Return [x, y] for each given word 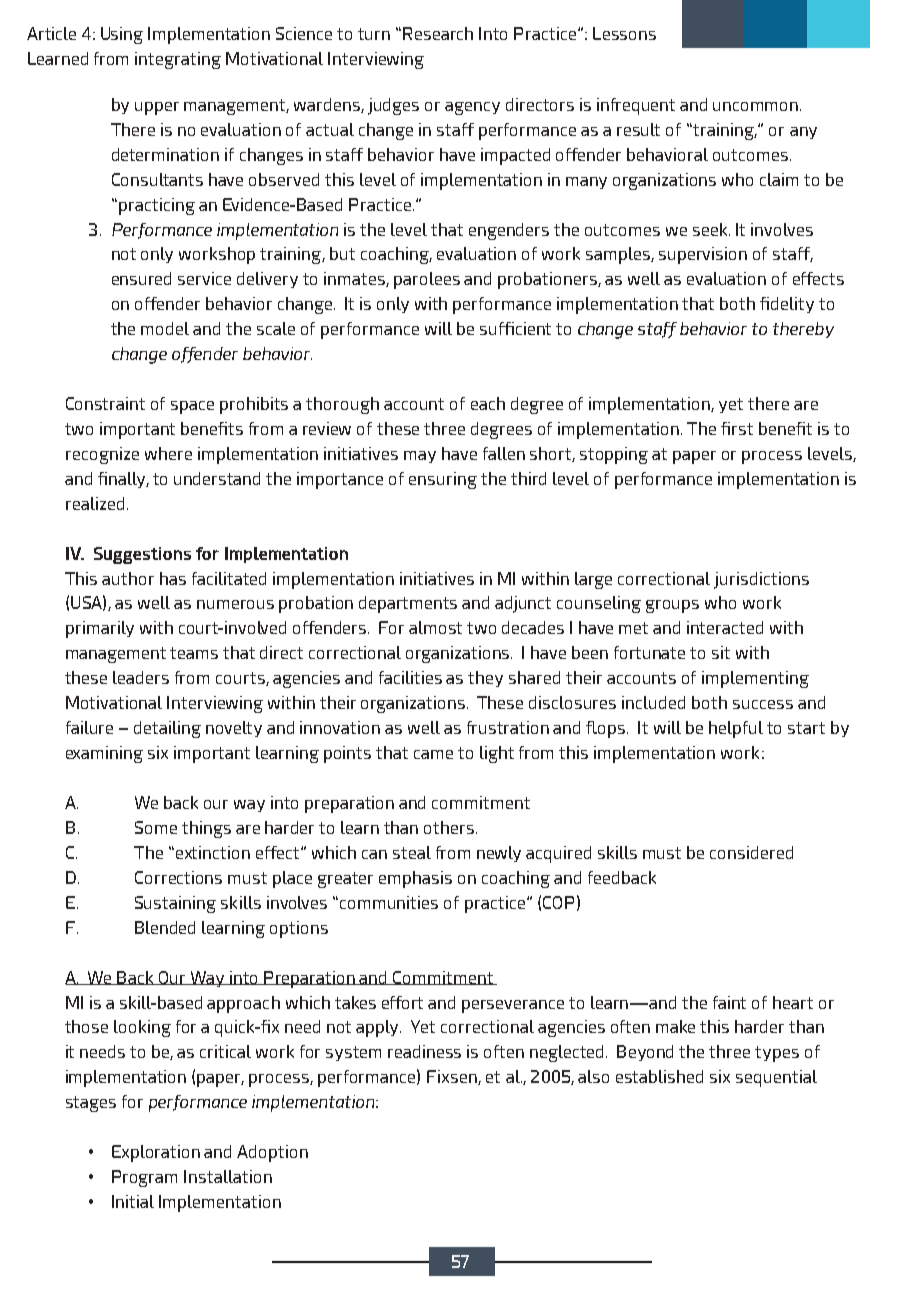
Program [144, 1178]
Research [438, 33]
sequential [776, 1078]
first [737, 428]
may [420, 457]
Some [156, 827]
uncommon [757, 106]
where [168, 453]
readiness [424, 1051]
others [450, 827]
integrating [178, 60]
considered [751, 852]
